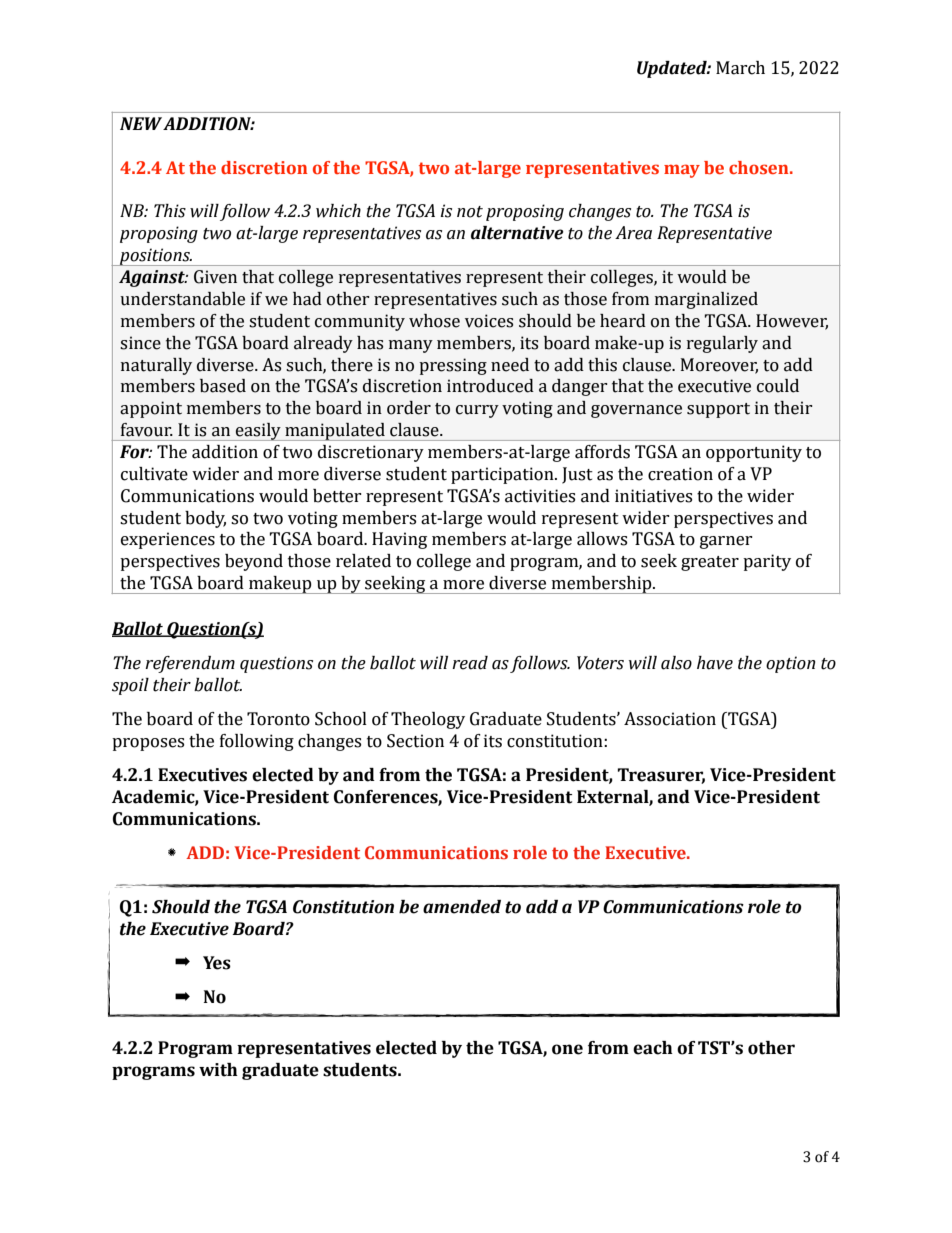  What do you see at coordinates (470, 212) in the document?
I see `not` at bounding box center [470, 212].
